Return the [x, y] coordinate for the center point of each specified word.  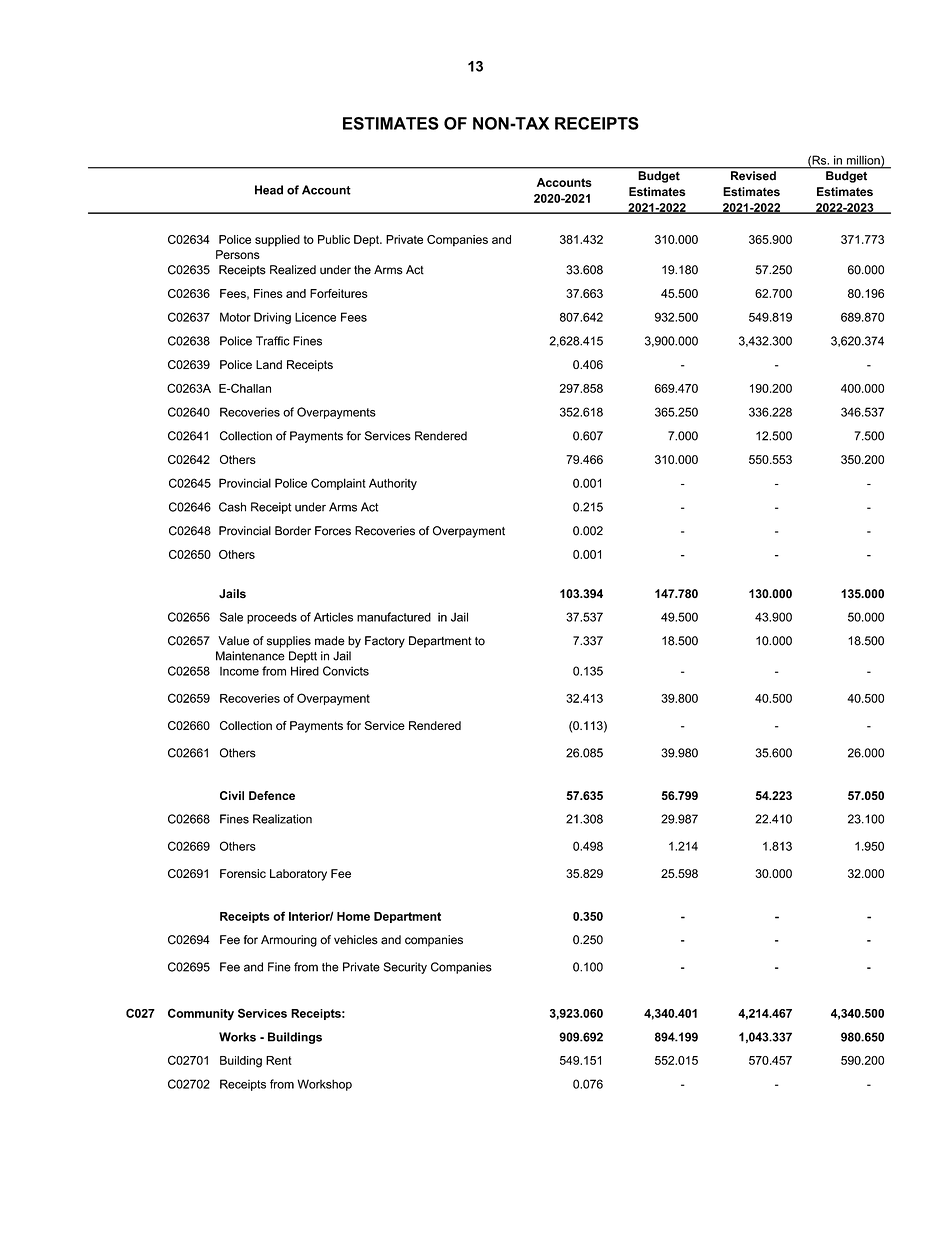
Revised [753, 175]
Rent [279, 1060]
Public [334, 239]
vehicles [356, 940]
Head [269, 190]
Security [405, 968]
